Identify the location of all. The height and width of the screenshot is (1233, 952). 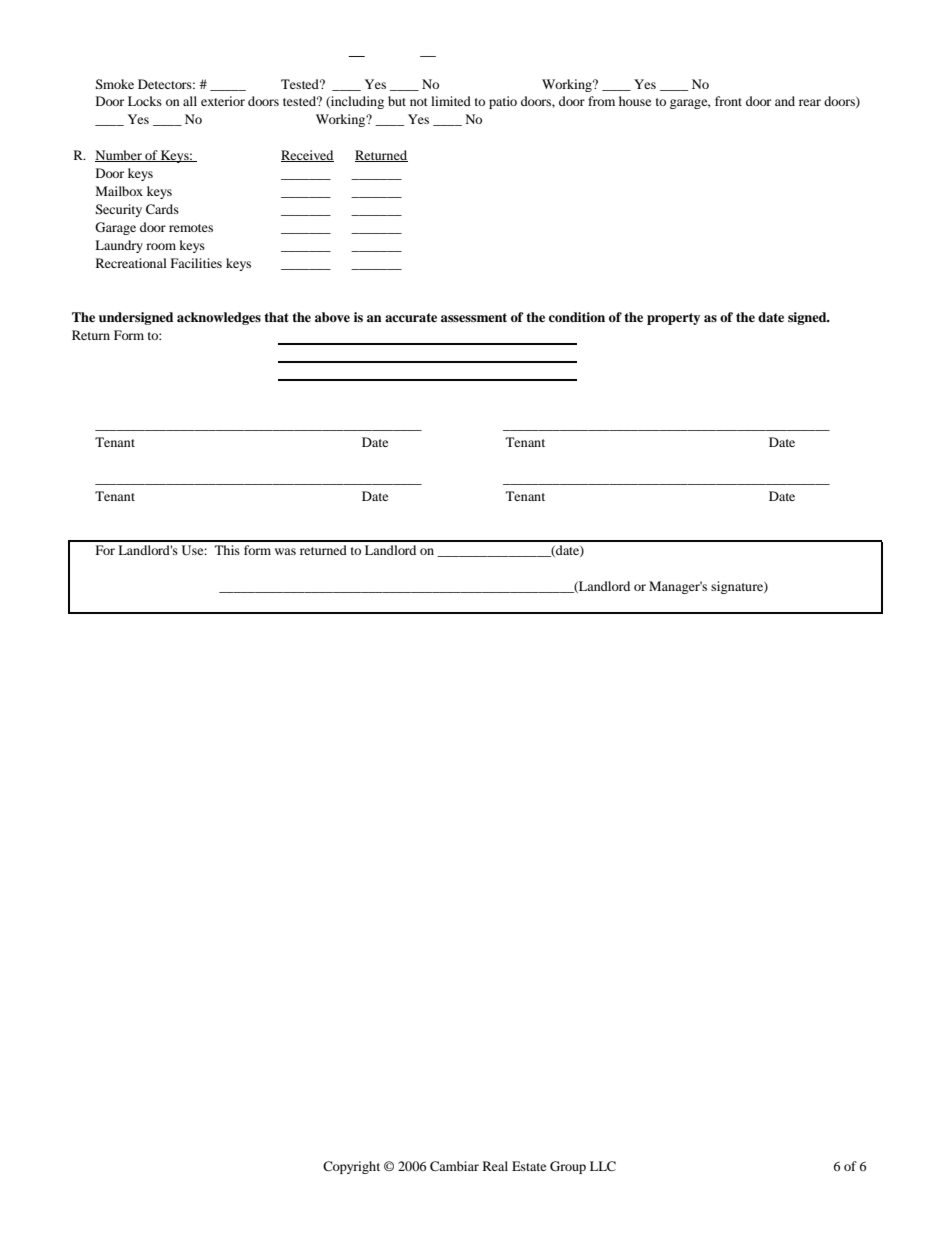
(190, 101).
